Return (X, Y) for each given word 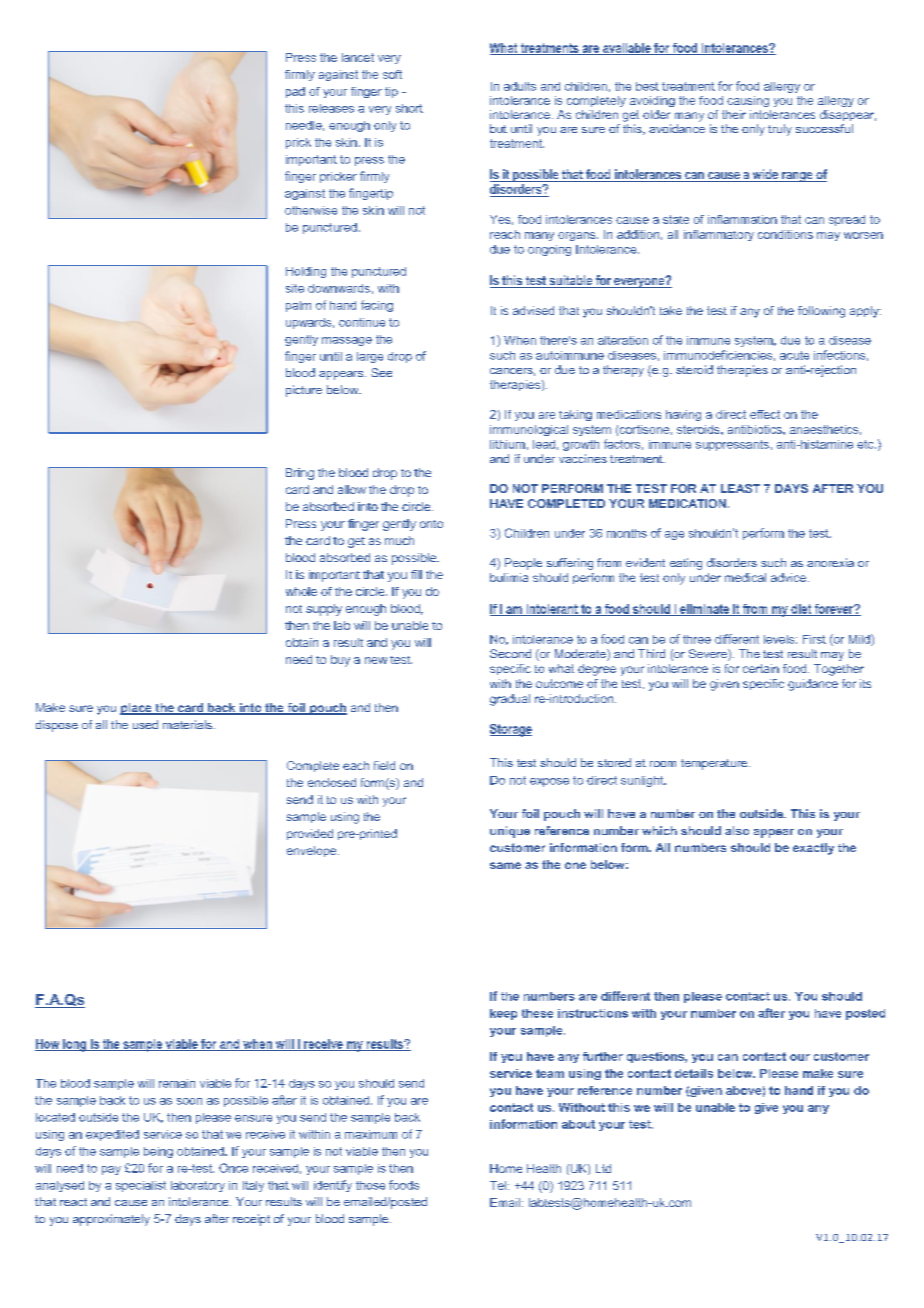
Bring (300, 474)
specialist (141, 1186)
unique (510, 832)
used (145, 724)
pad (295, 92)
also (737, 830)
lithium (507, 444)
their (734, 114)
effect (765, 414)
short (409, 108)
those (370, 1185)
